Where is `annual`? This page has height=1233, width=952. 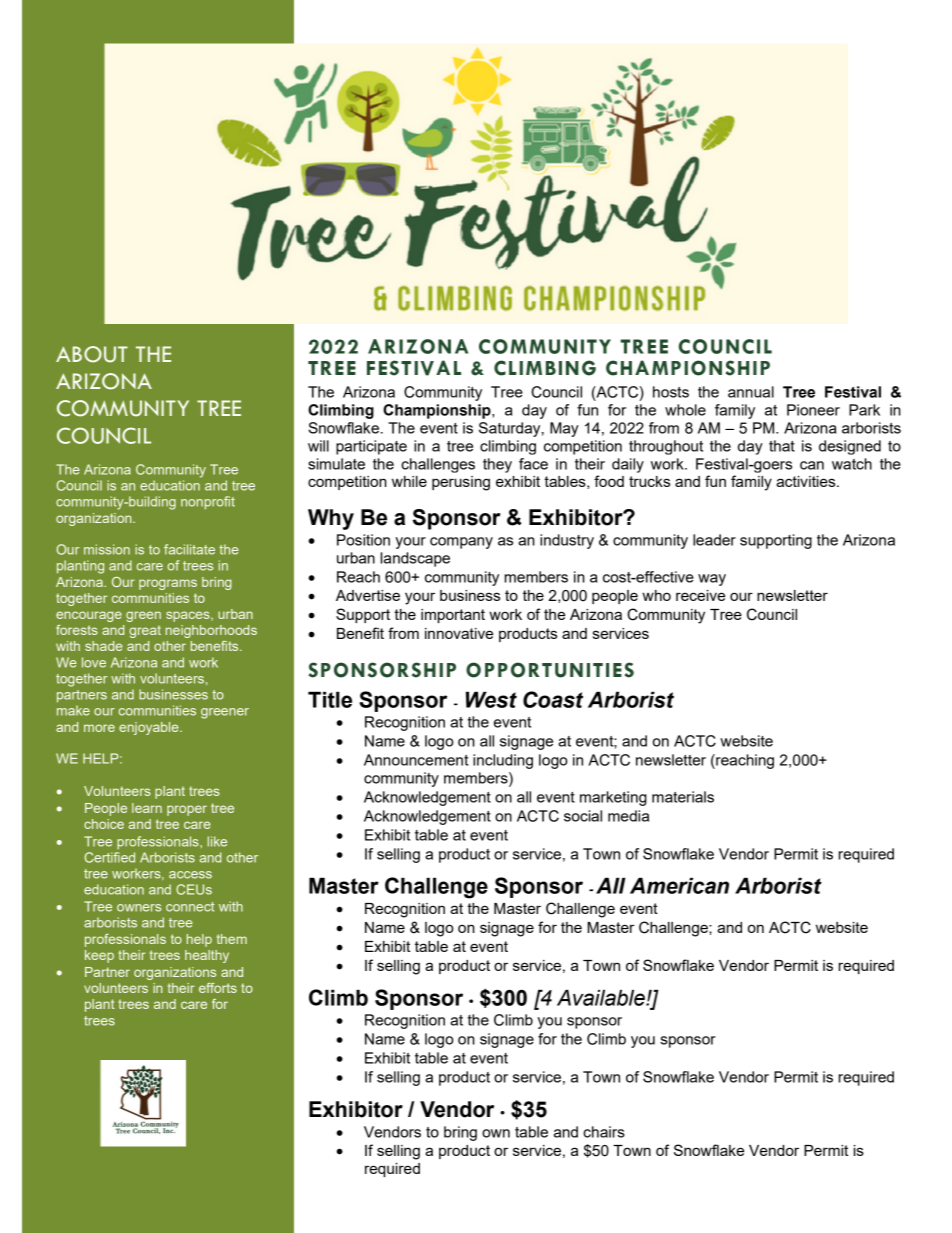 annual is located at coordinates (751, 392).
